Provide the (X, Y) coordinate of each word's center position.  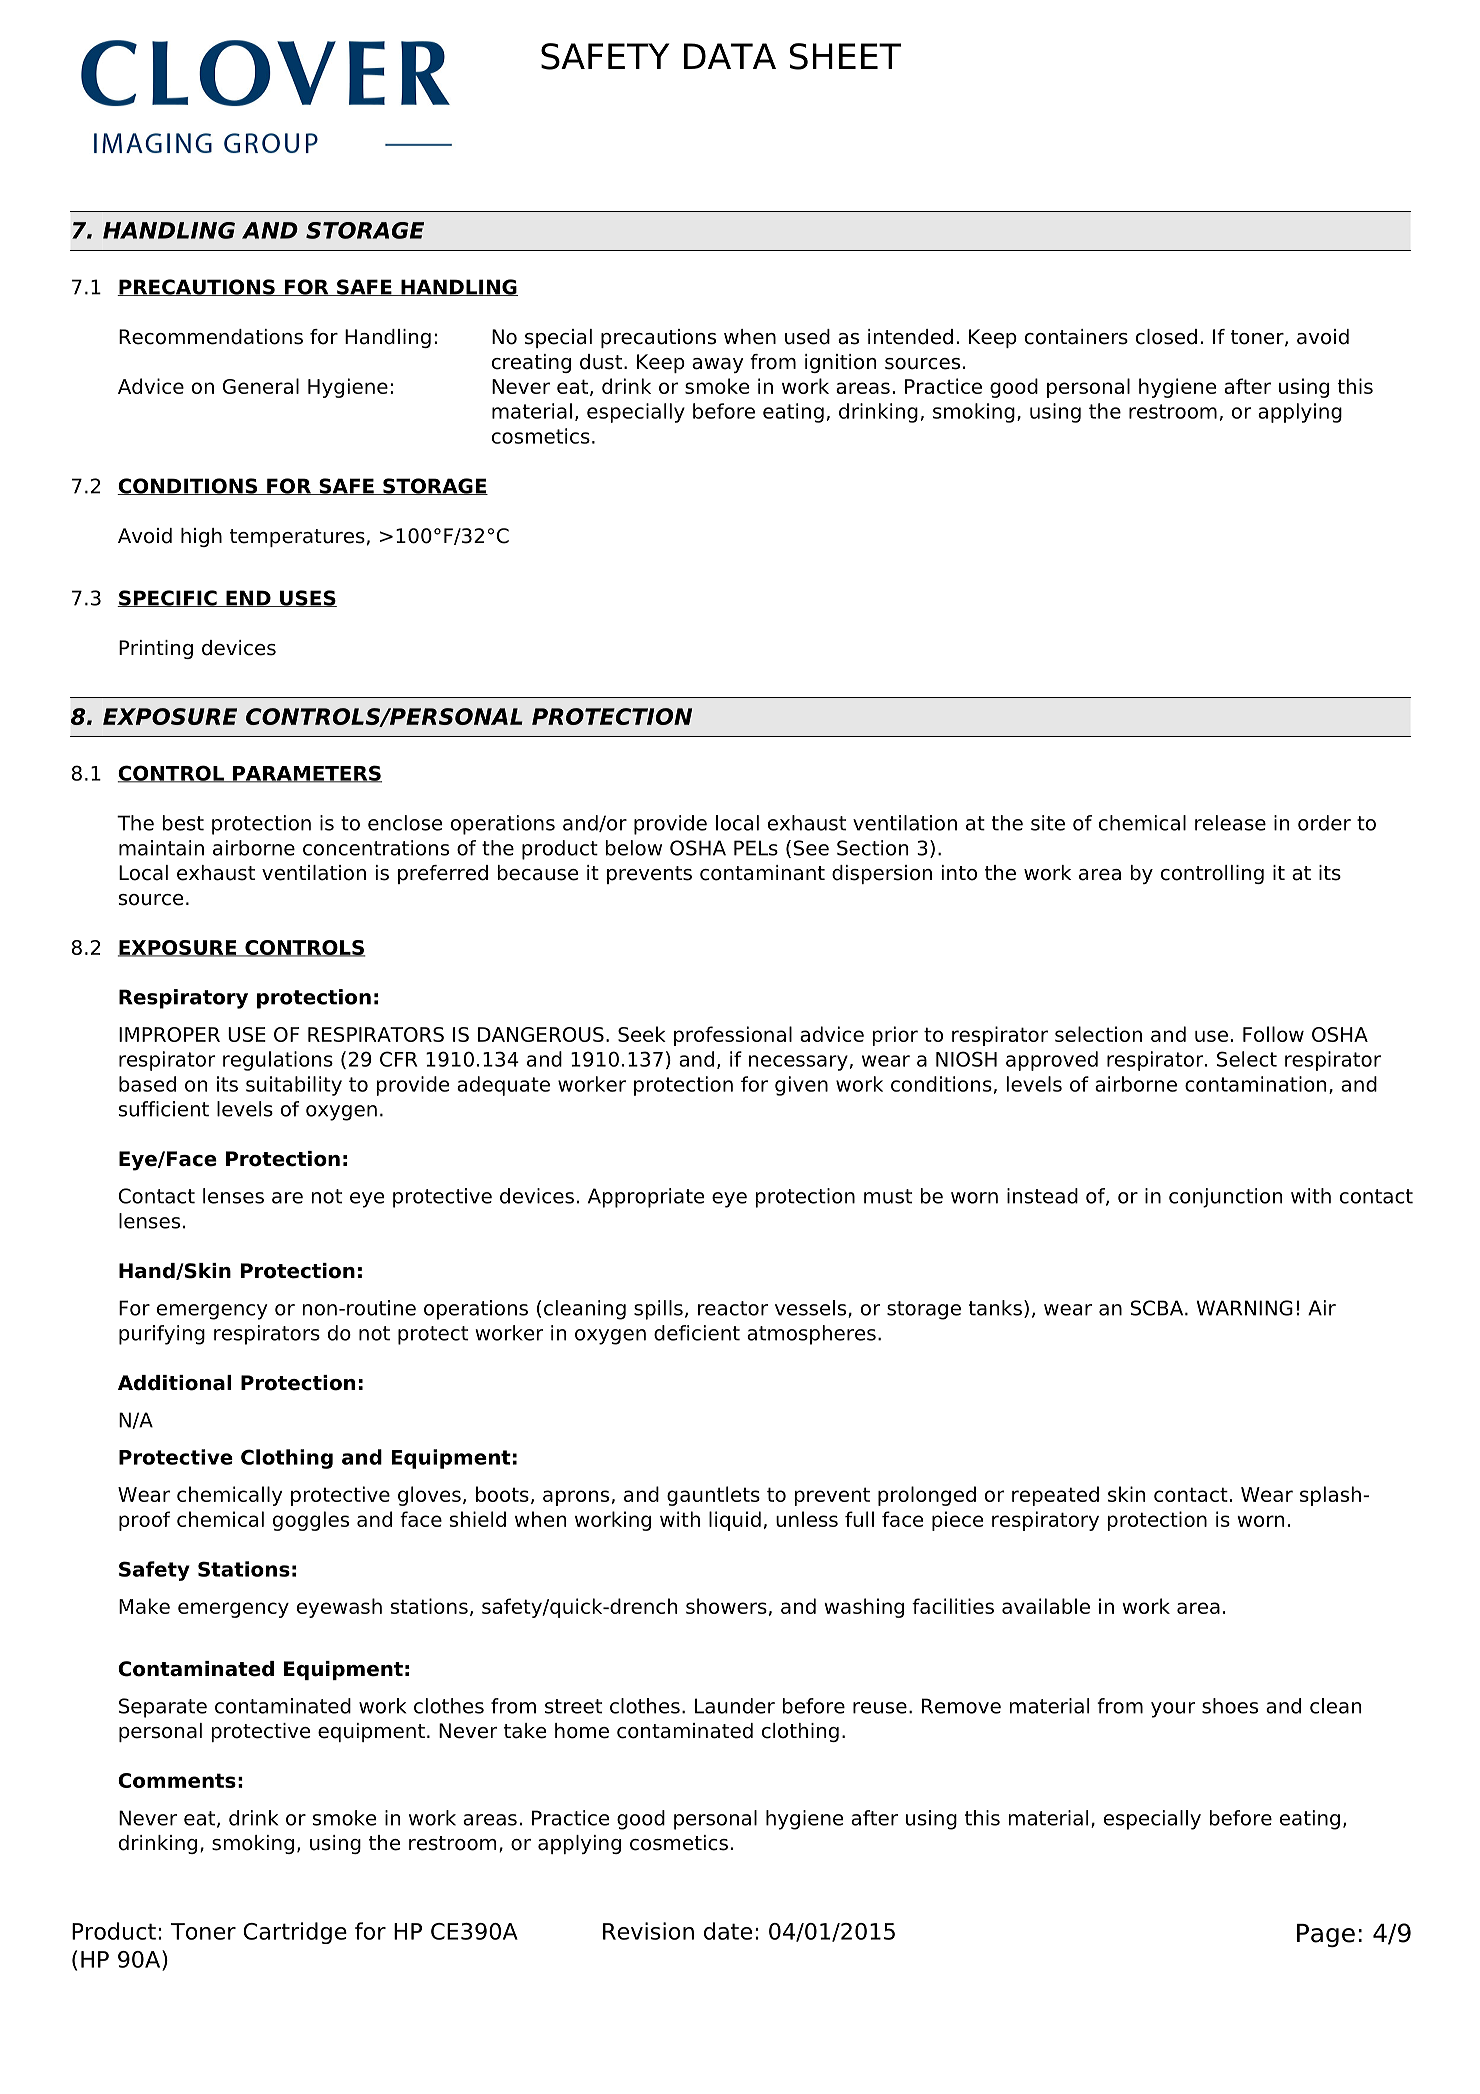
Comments (177, 1780)
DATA (730, 56)
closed (1166, 337)
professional (733, 1036)
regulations (278, 1061)
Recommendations (211, 337)
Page (1326, 1935)
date (728, 1931)
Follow (1273, 1034)
